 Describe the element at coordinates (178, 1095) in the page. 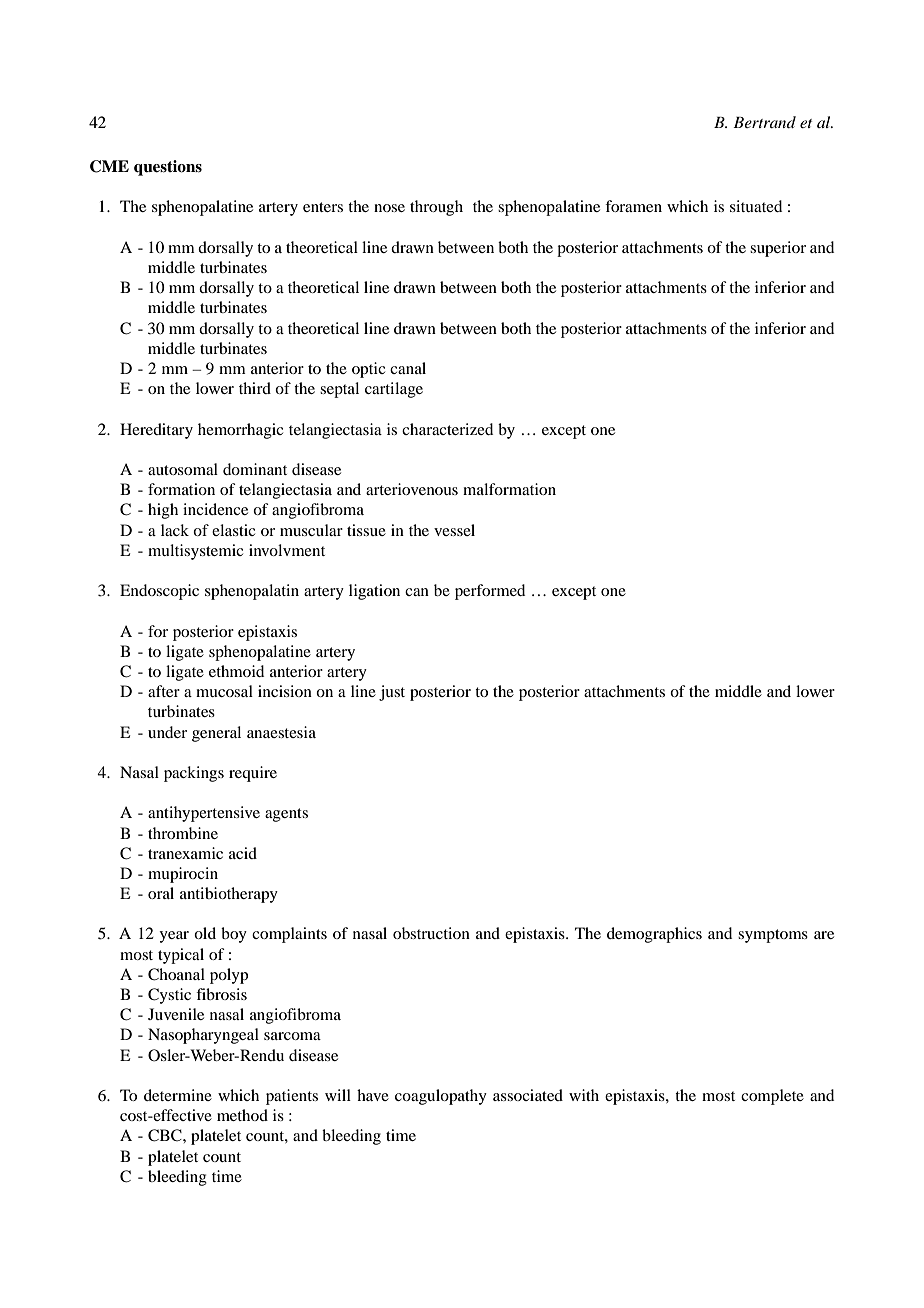

I see `determine` at that location.
